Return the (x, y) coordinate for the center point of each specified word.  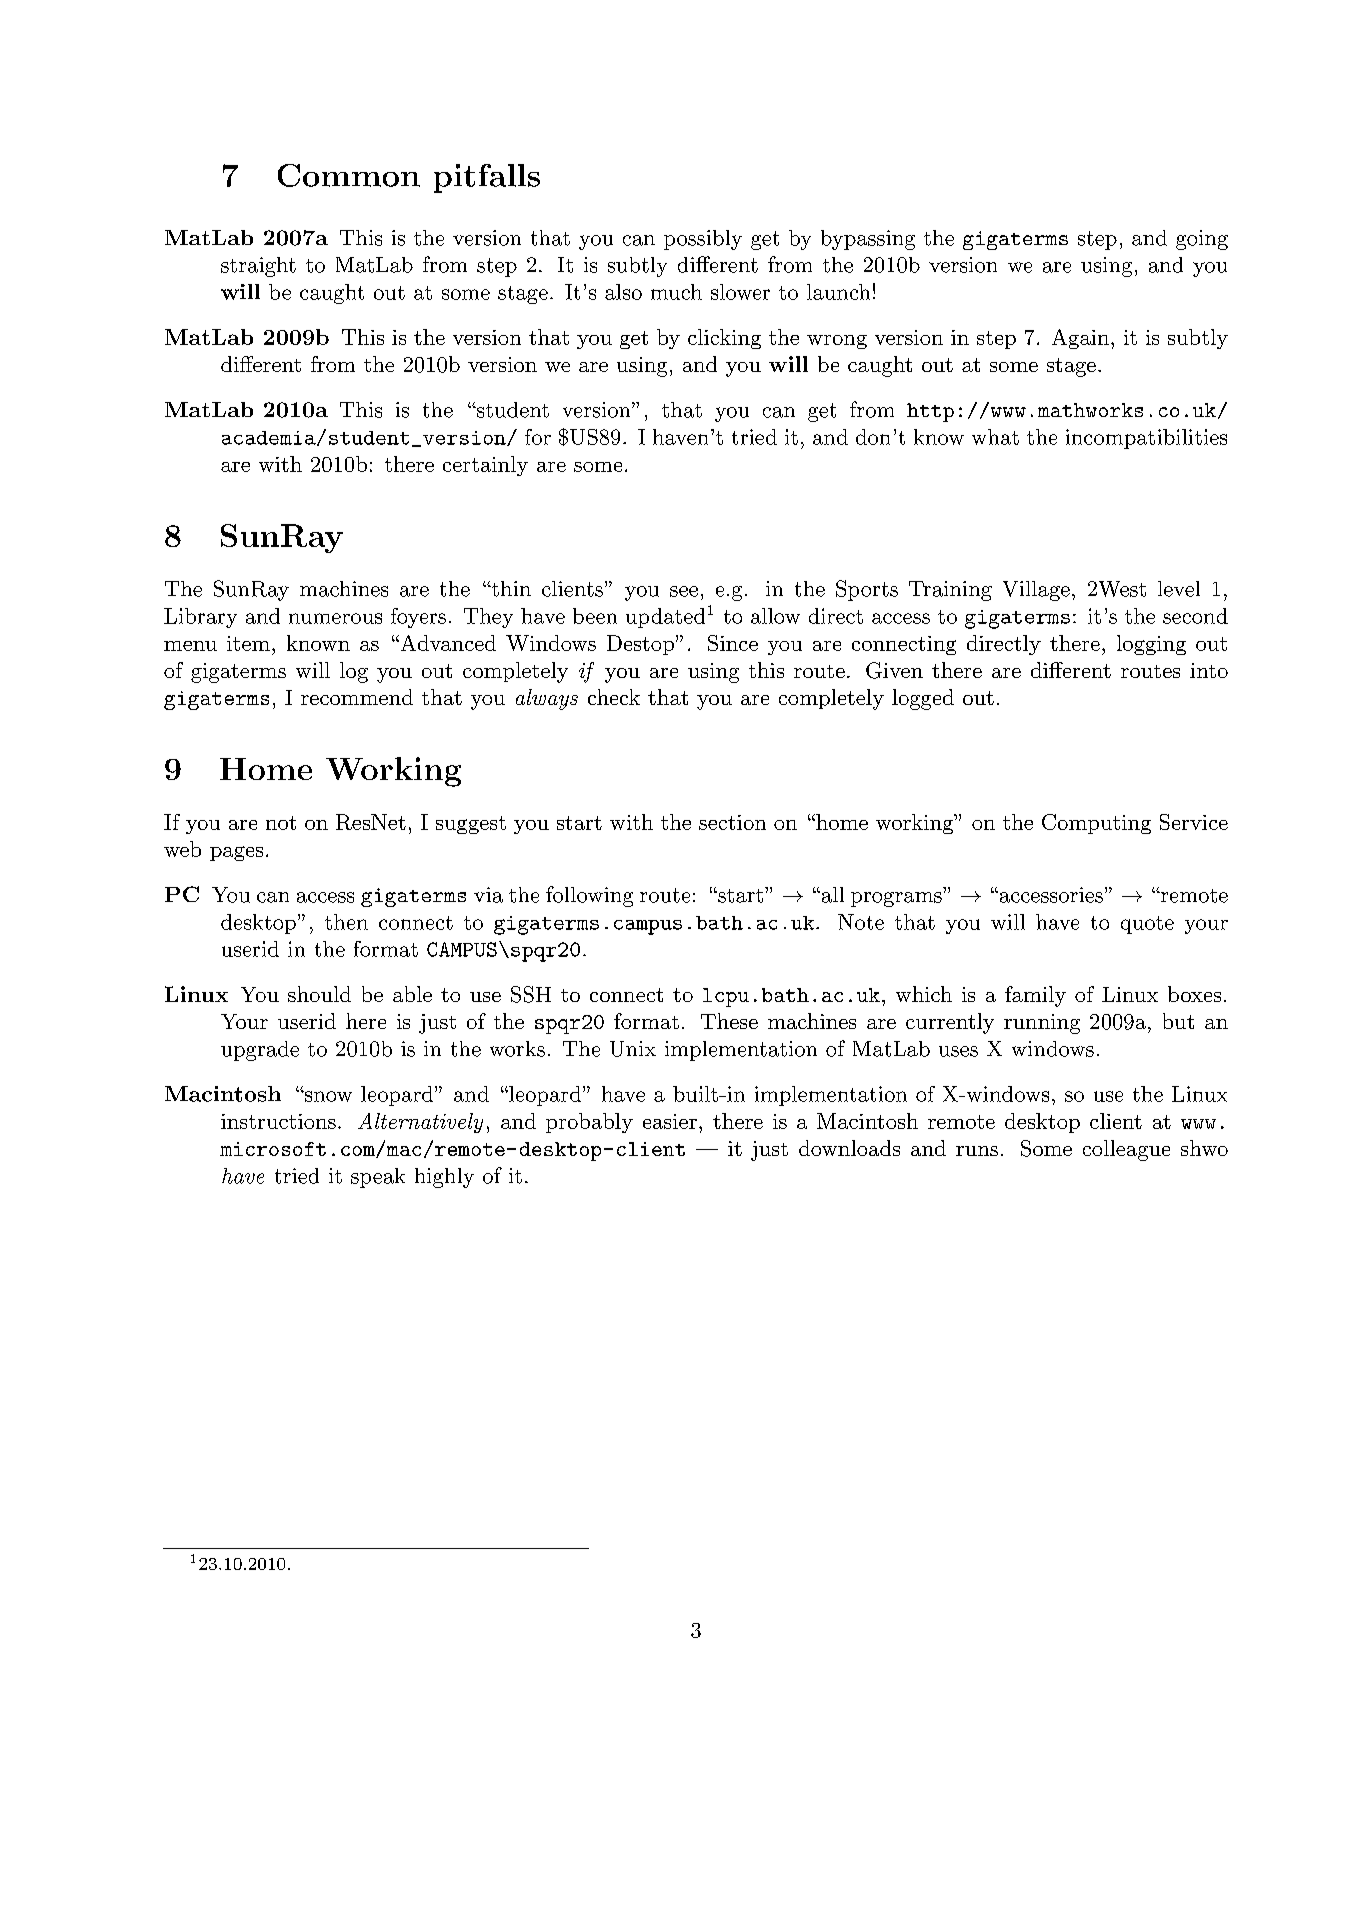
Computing (1096, 824)
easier (670, 1121)
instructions (278, 1121)
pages (236, 853)
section (732, 822)
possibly (703, 240)
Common (349, 175)
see (684, 591)
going (1202, 240)
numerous (335, 618)
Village (1036, 591)
